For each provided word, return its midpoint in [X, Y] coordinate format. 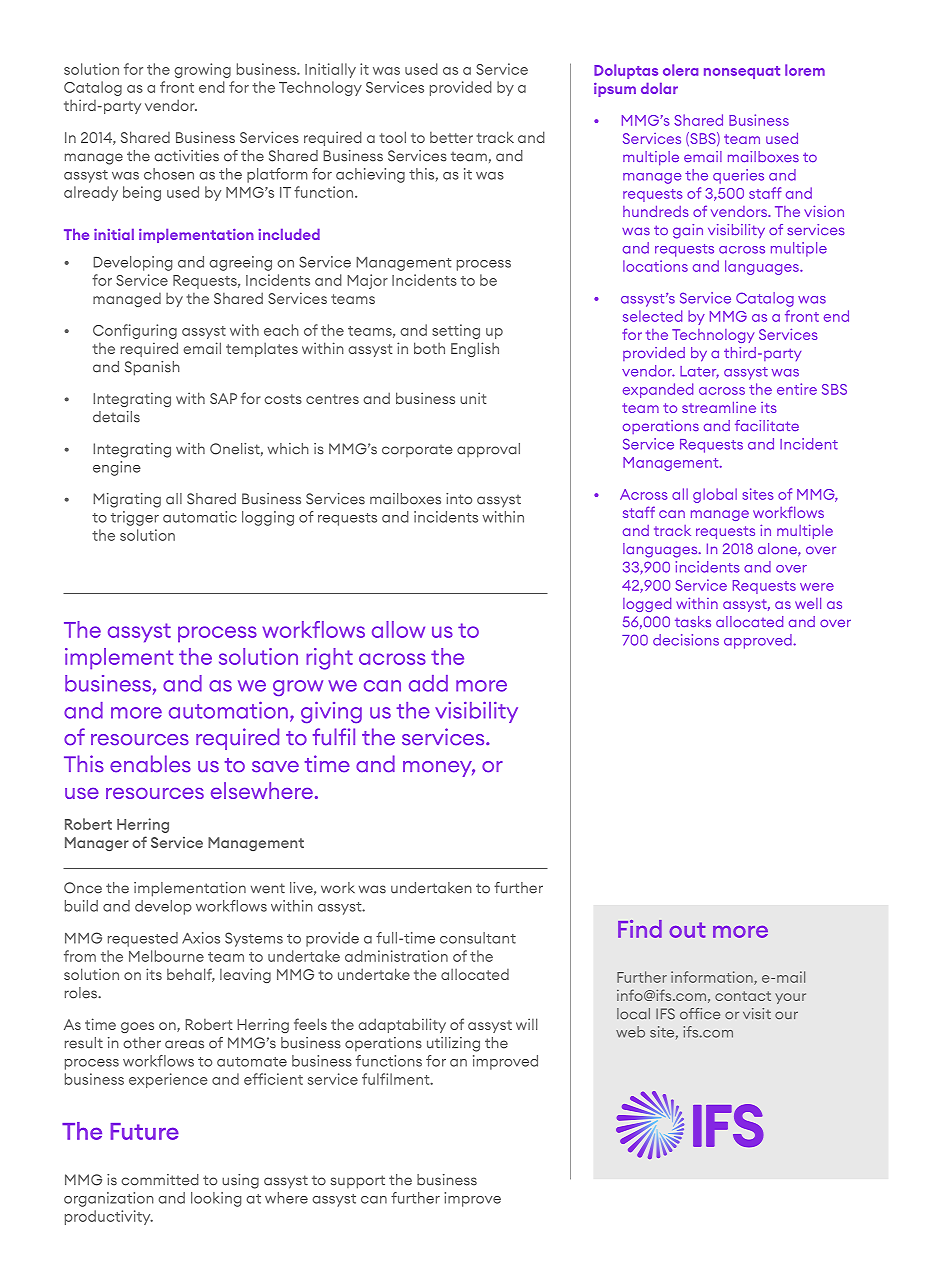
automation [228, 710]
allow [398, 629]
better [451, 137]
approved [759, 641]
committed [160, 1180]
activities [186, 156]
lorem [805, 70]
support [358, 1182]
